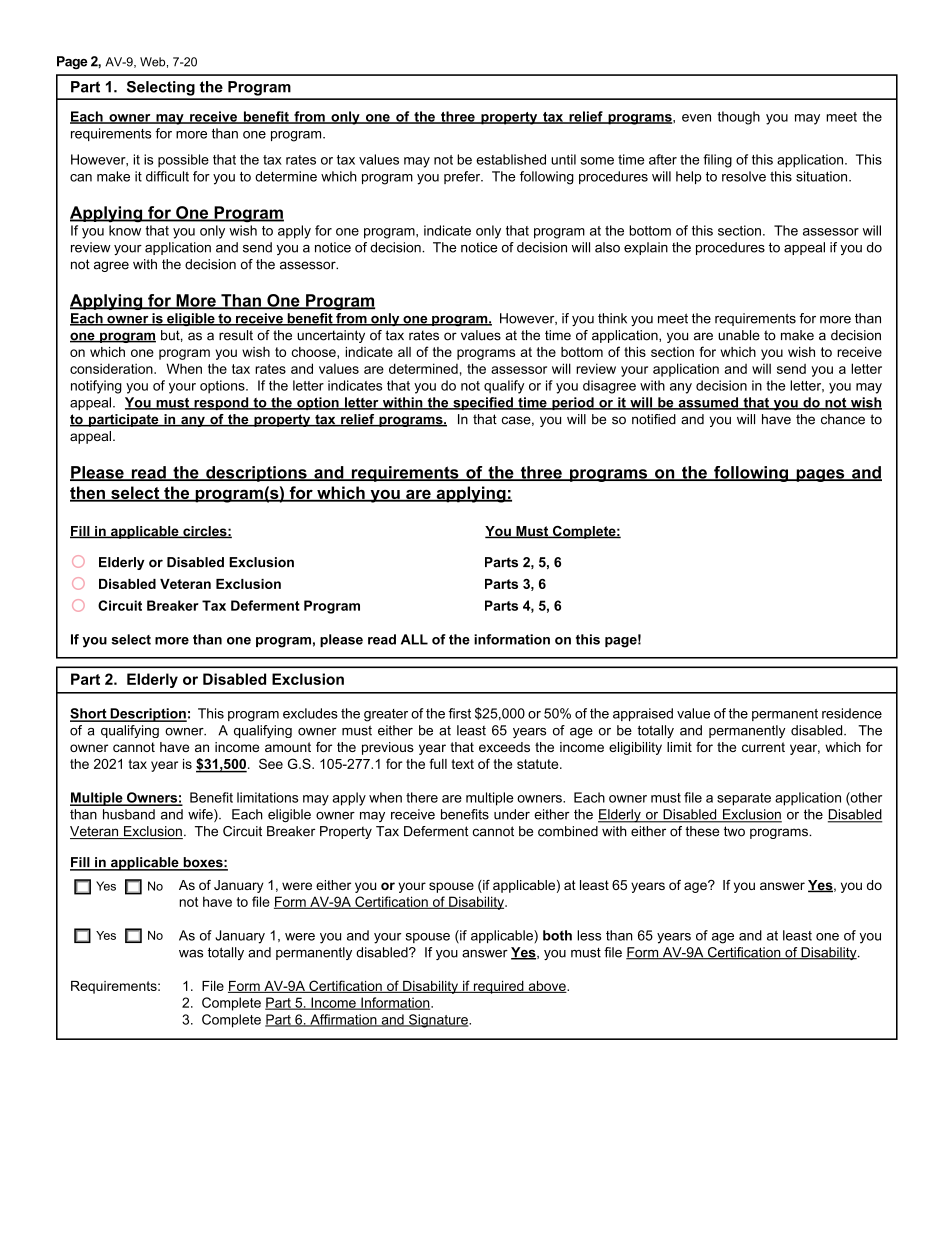 The image size is (952, 1233). Describe the element at coordinates (852, 713) in the screenshot. I see `residence` at that location.
